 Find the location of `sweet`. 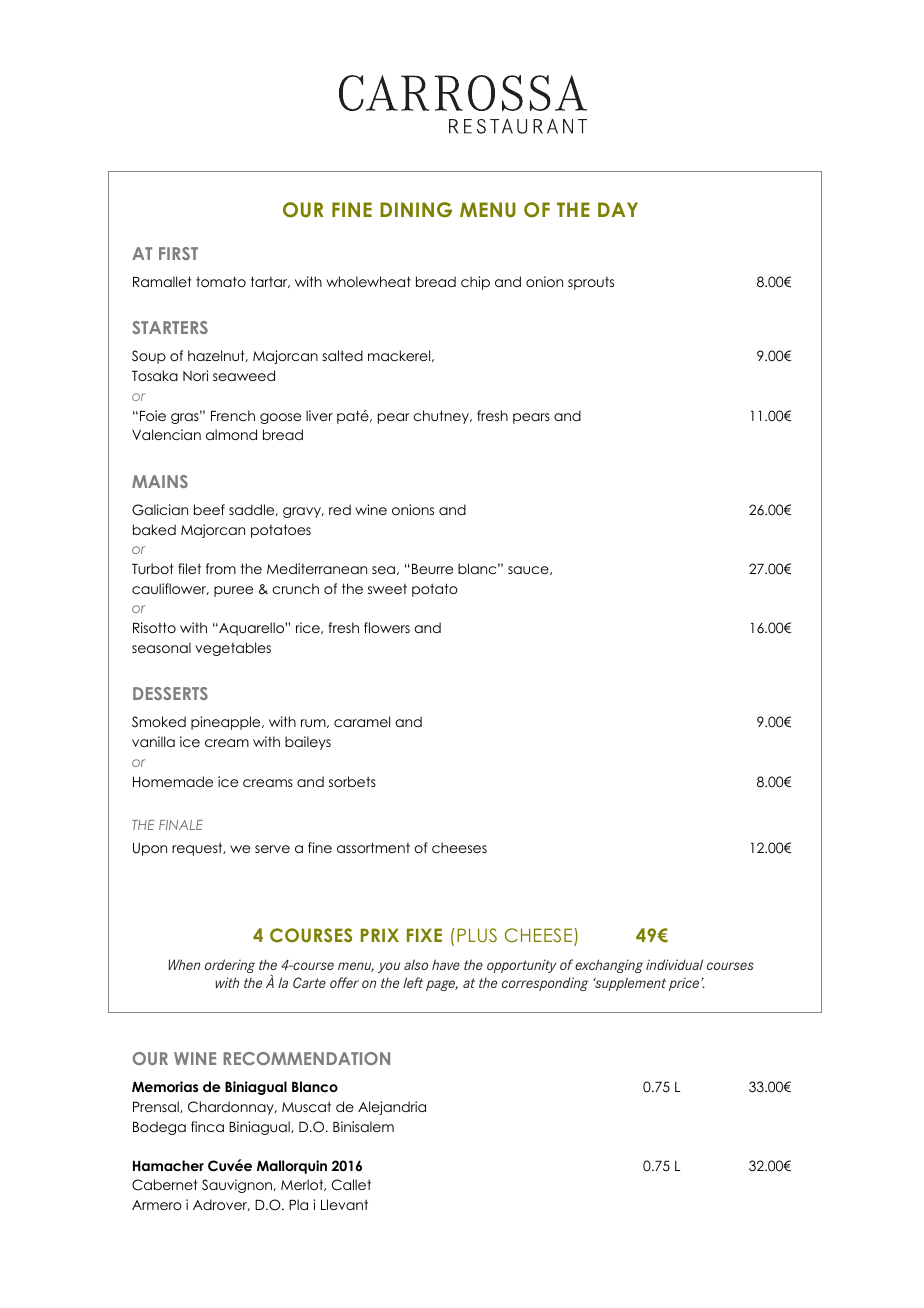

sweet is located at coordinates (387, 589).
